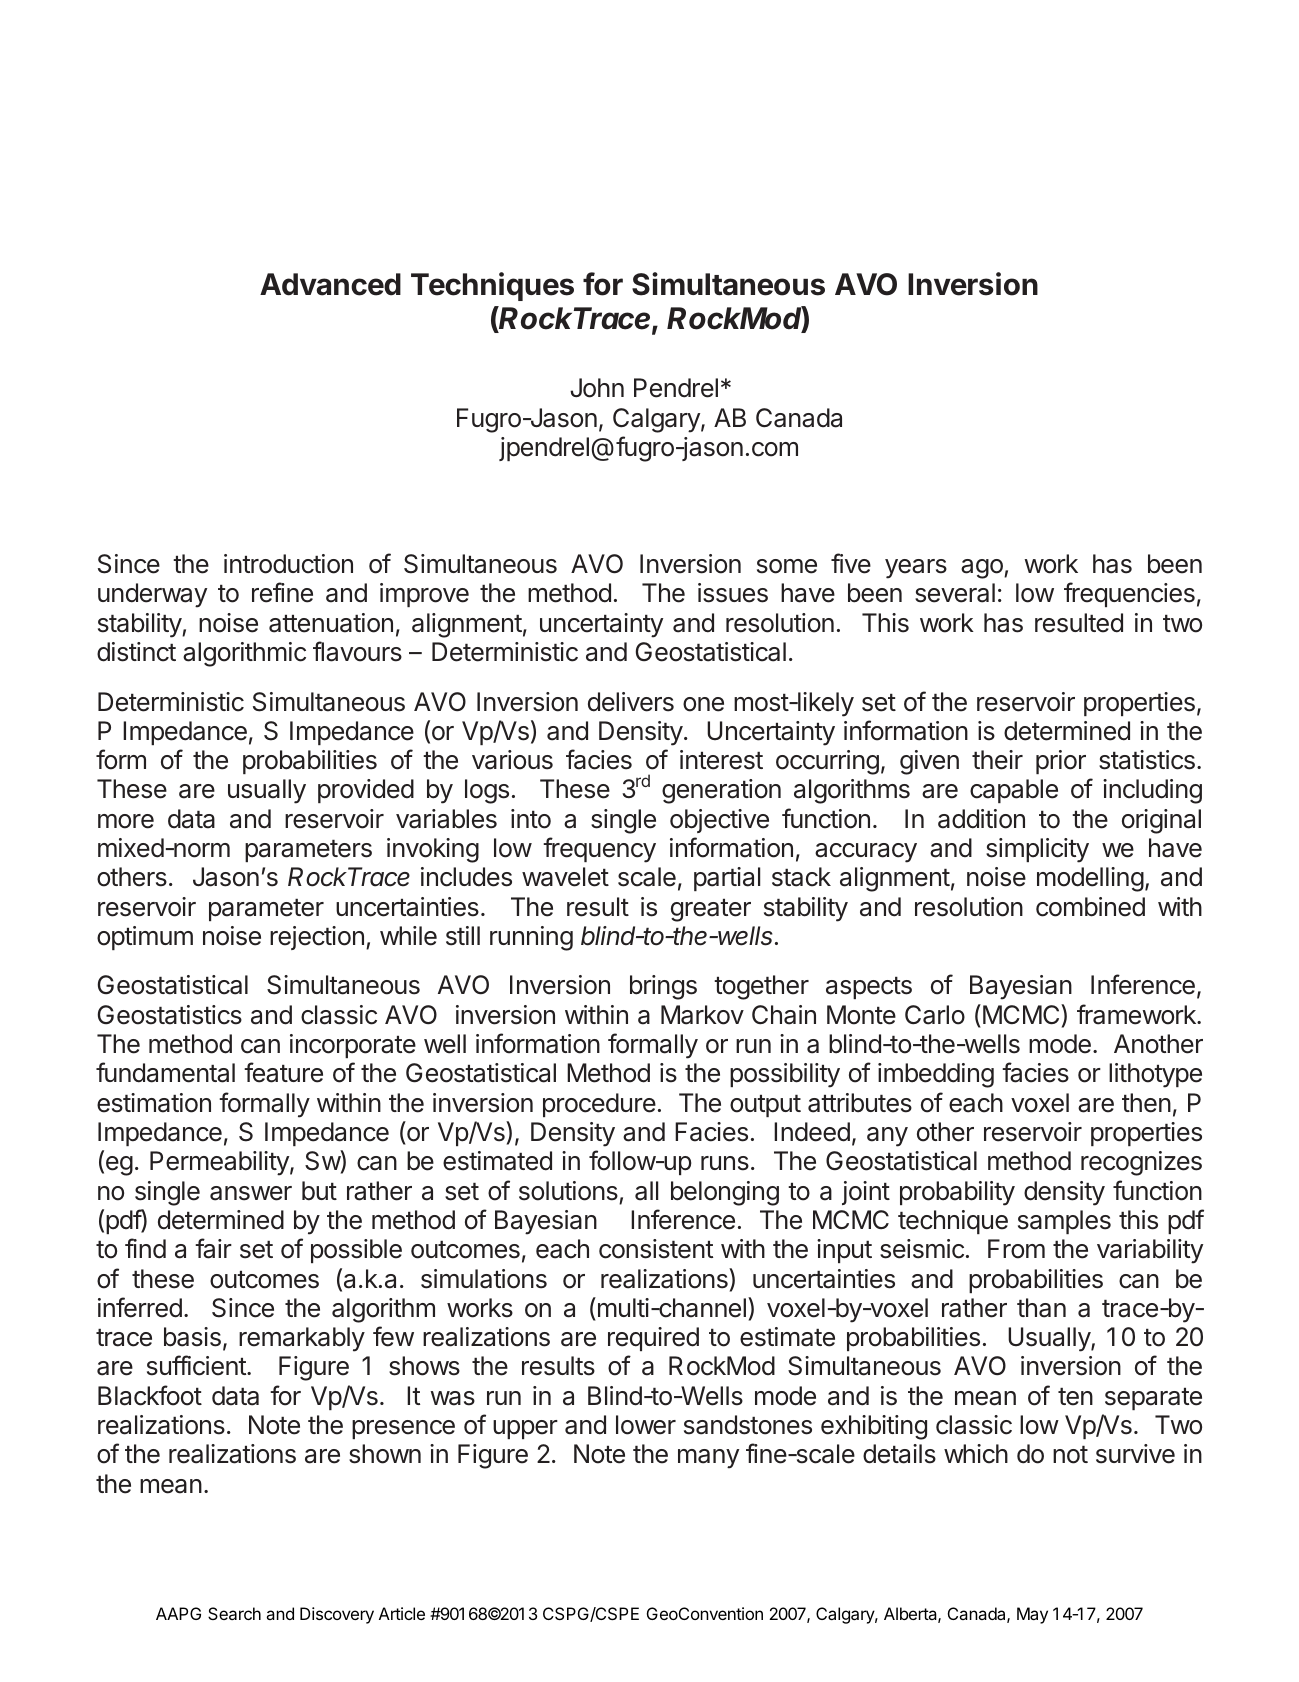 The width and height of the screenshot is (1299, 1682). Describe the element at coordinates (1090, 907) in the screenshot. I see `combined` at that location.
